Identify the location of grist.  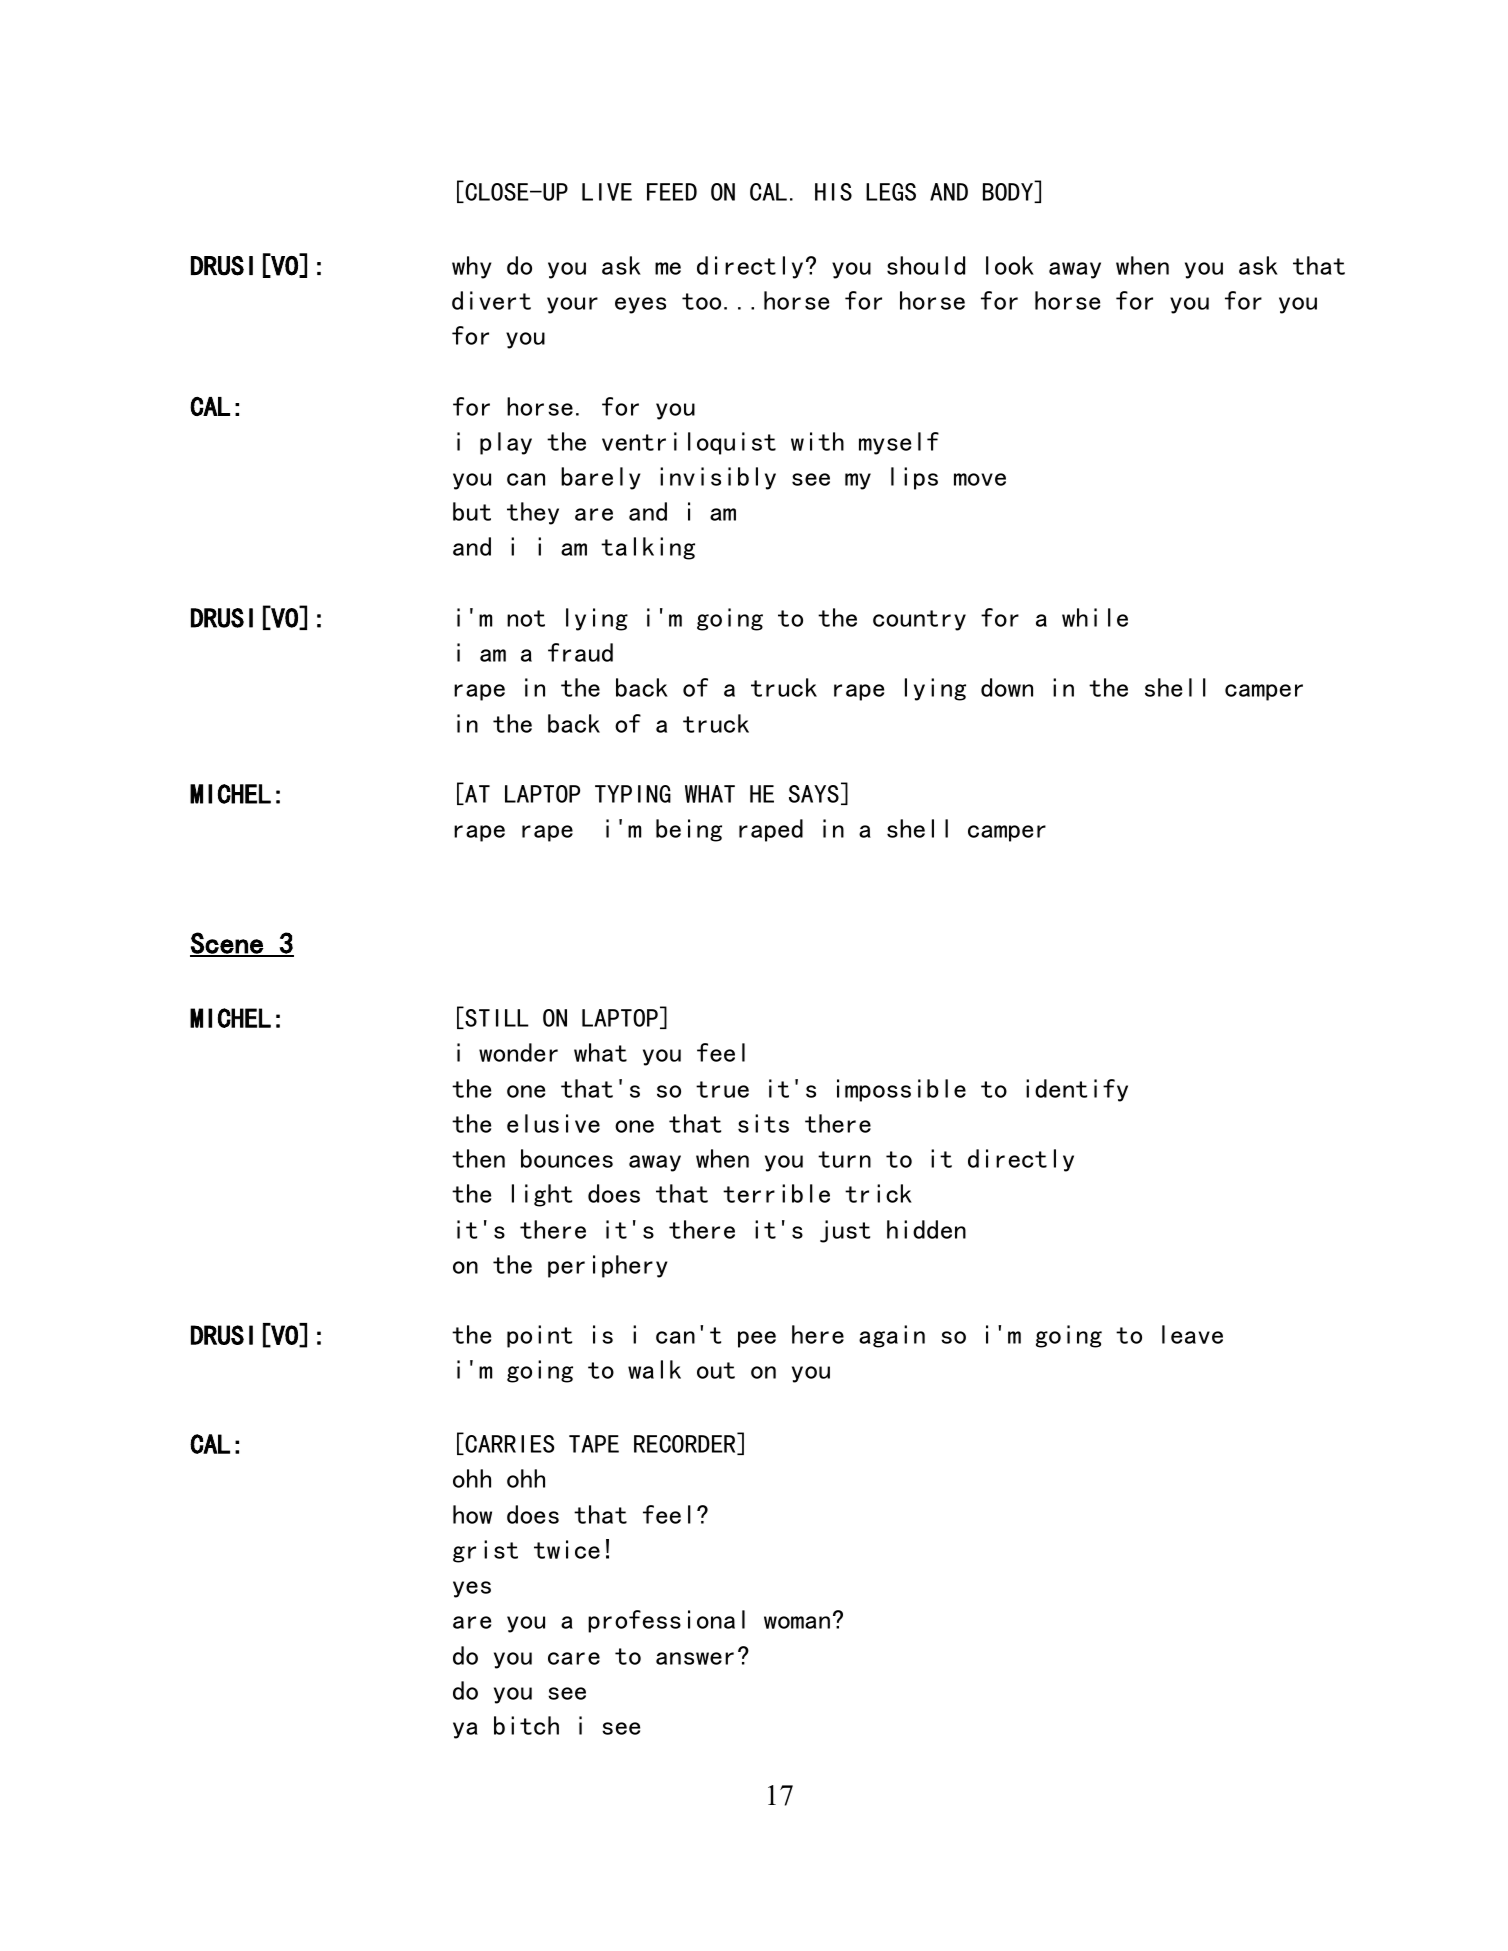
(485, 1551).
